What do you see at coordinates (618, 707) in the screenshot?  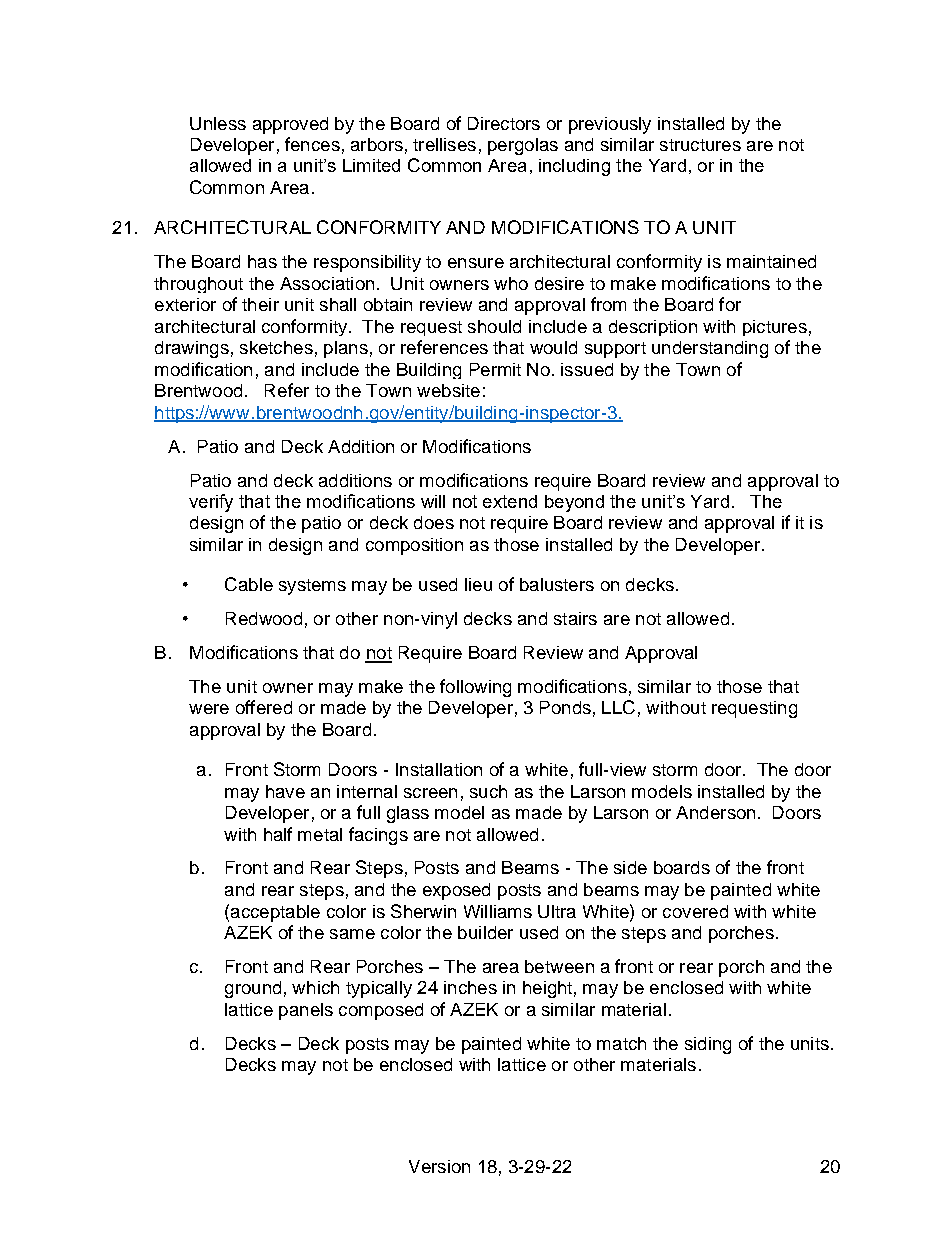 I see `LLC` at bounding box center [618, 707].
